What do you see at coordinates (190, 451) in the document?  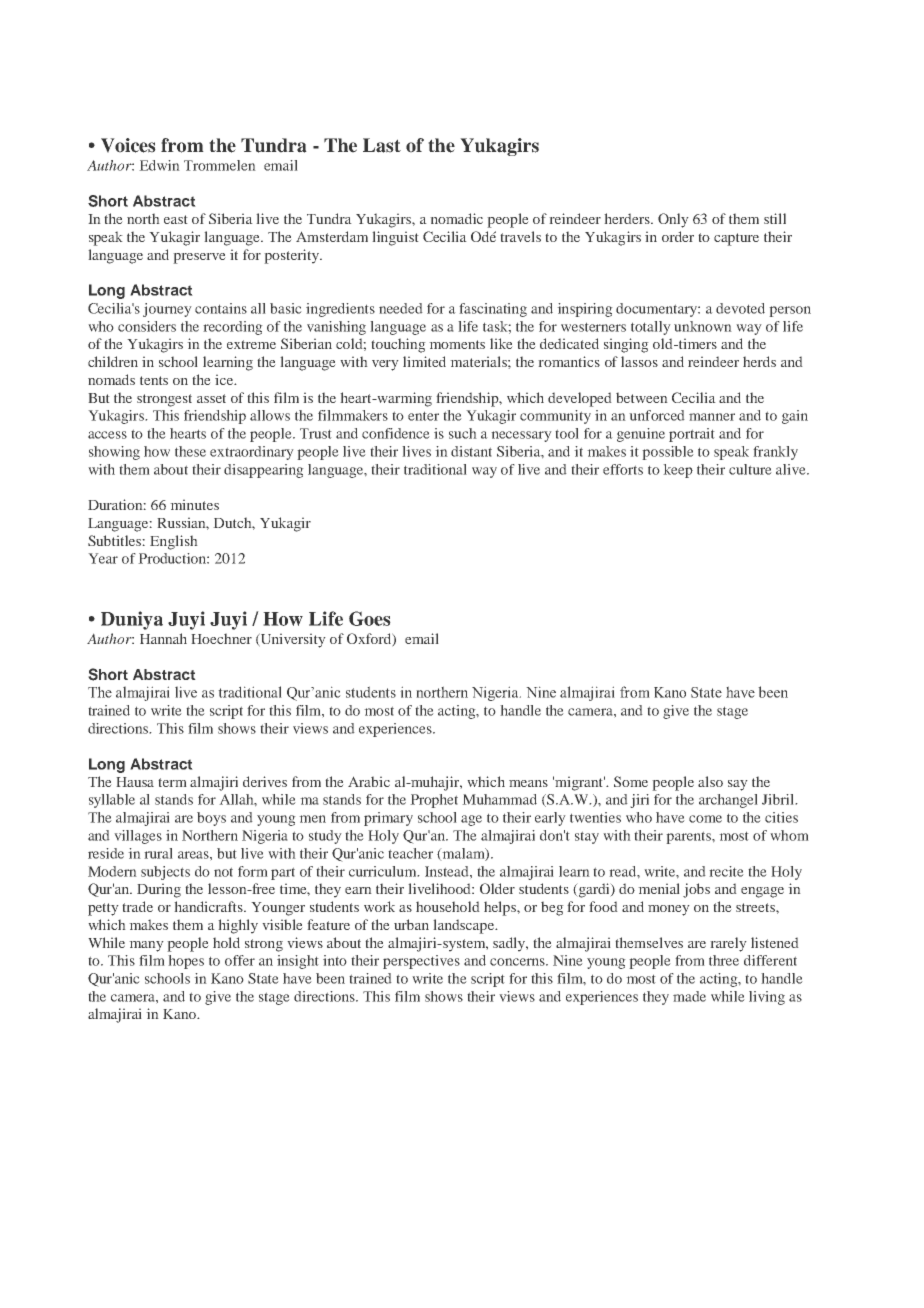 I see `these` at bounding box center [190, 451].
